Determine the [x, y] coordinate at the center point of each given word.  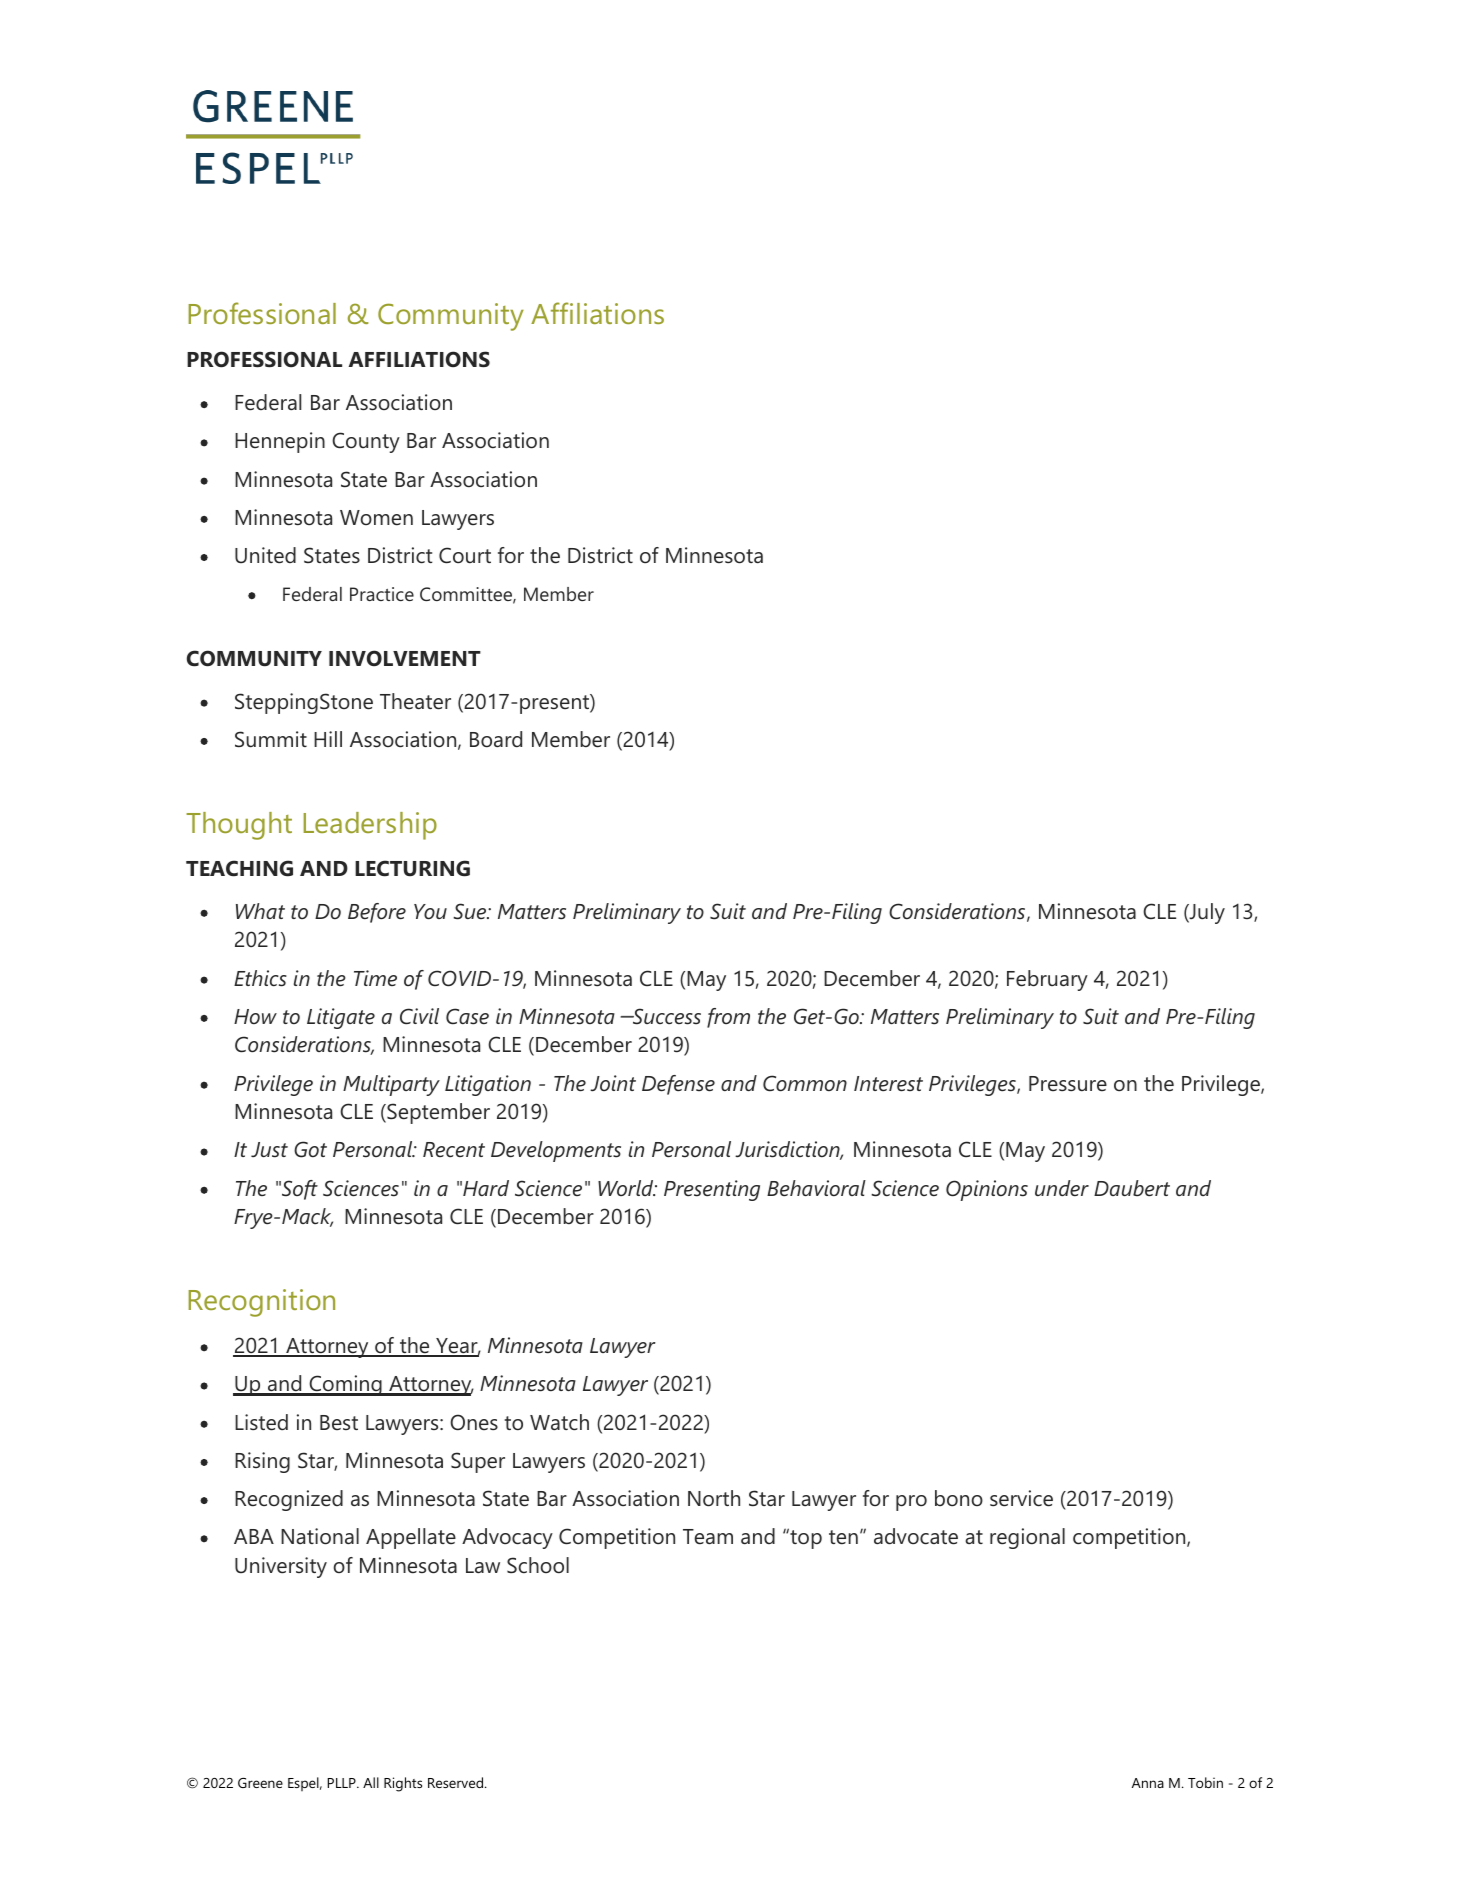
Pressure [1068, 1083]
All [371, 1782]
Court [465, 555]
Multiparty [391, 1085]
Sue [471, 911]
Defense [678, 1085]
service [1021, 1498]
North [714, 1498]
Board [496, 739]
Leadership [370, 826]
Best [339, 1422]
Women [376, 518]
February [1047, 980]
